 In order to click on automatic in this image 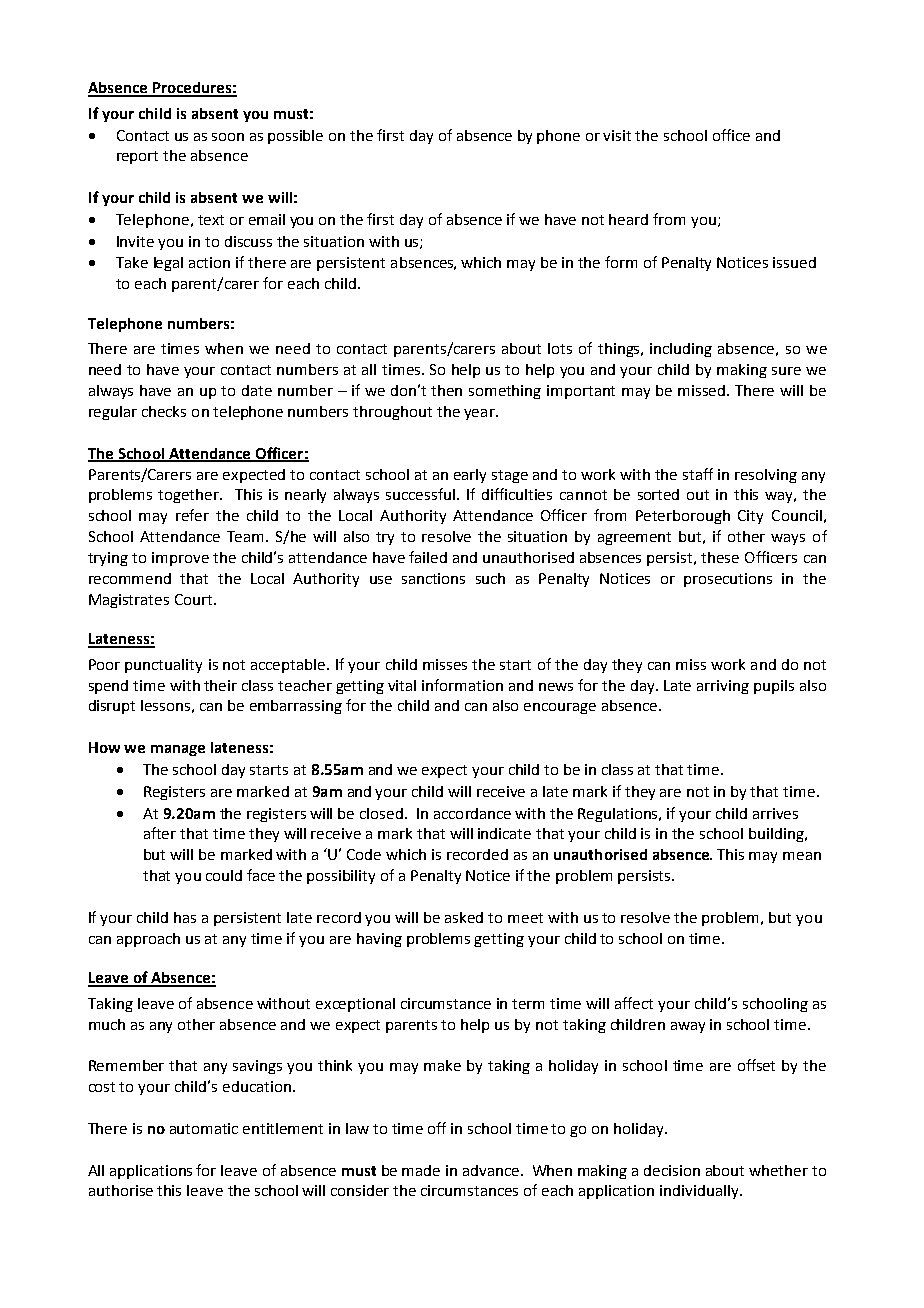, I will do `click(204, 1128)`.
